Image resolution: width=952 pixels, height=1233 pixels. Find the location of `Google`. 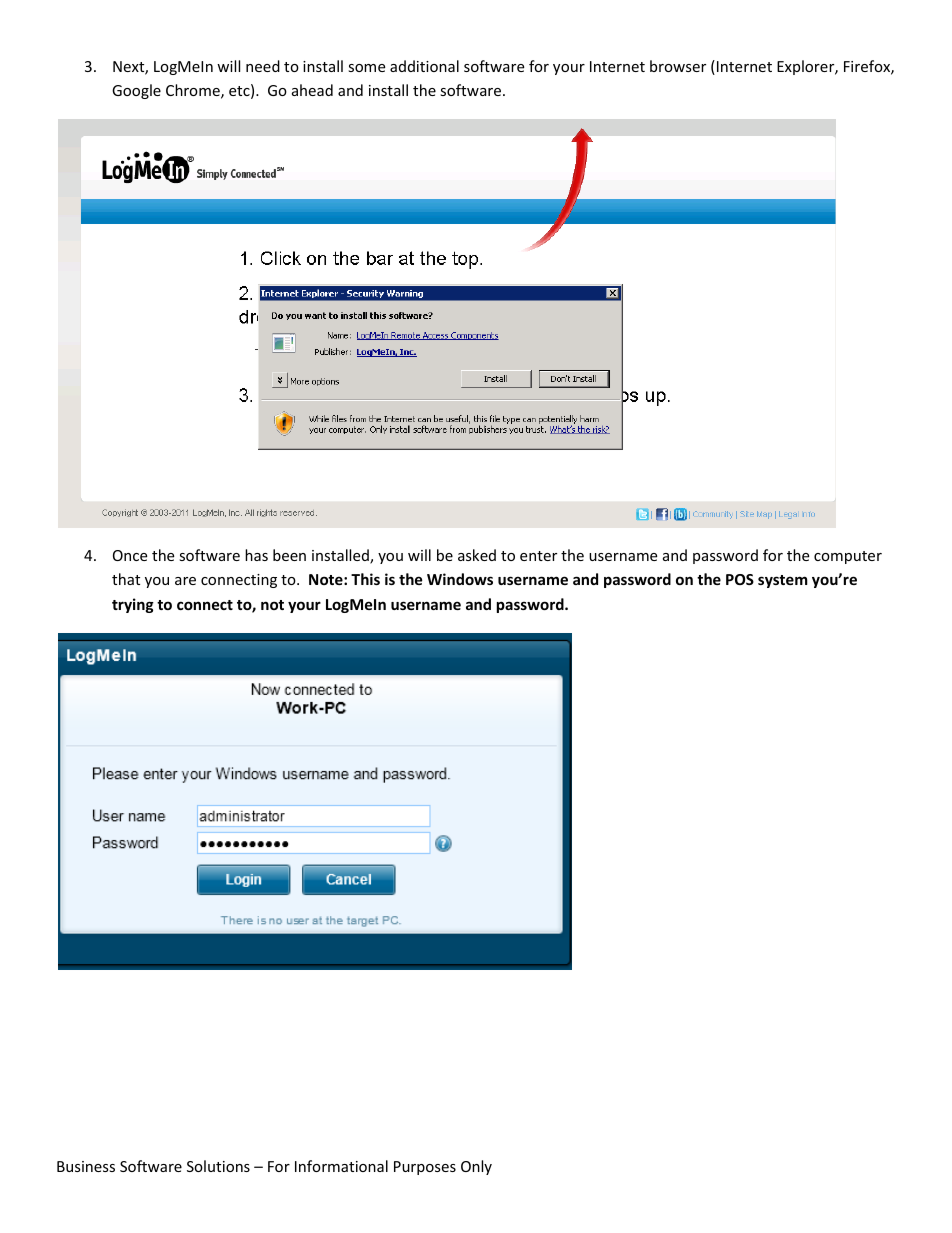

Google is located at coordinates (136, 91).
